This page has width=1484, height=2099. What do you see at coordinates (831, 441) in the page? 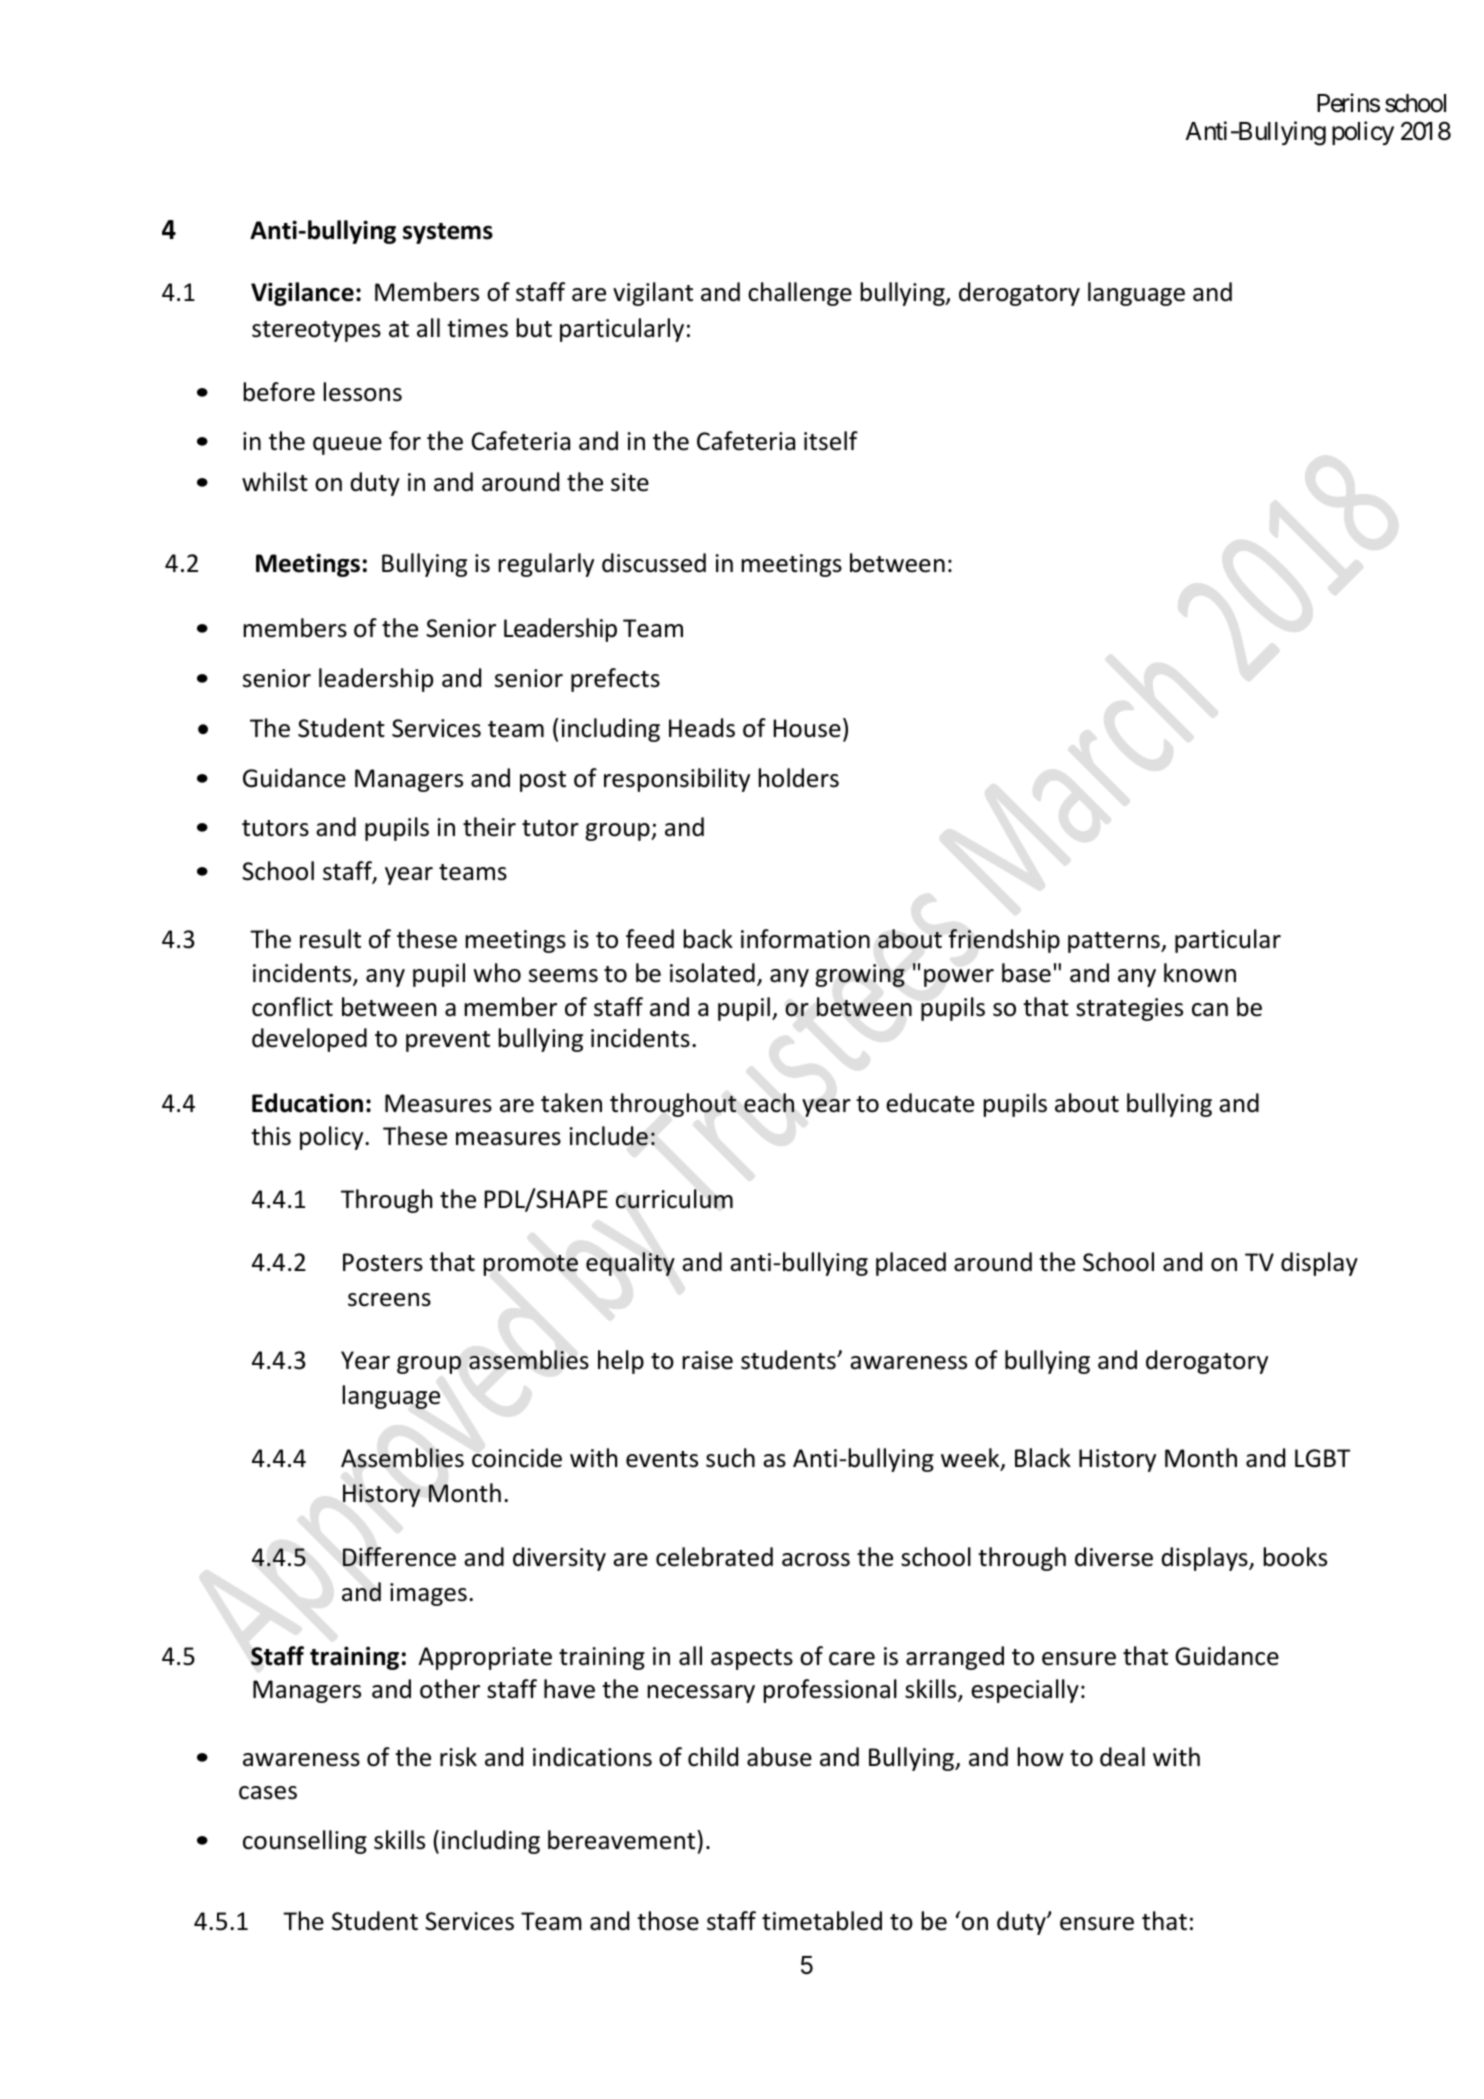
I see `itself` at bounding box center [831, 441].
